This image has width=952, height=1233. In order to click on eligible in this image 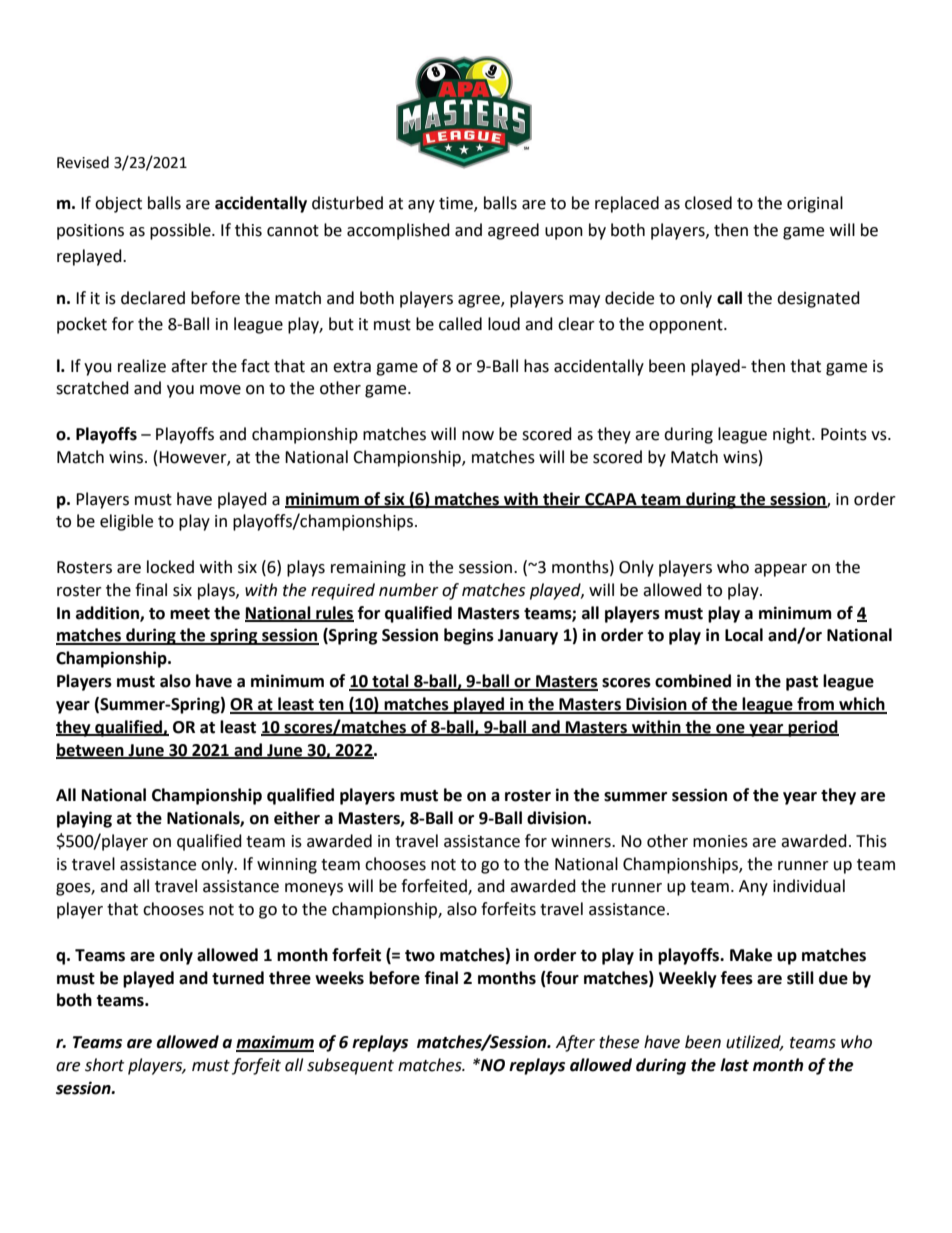, I will do `click(126, 522)`.
